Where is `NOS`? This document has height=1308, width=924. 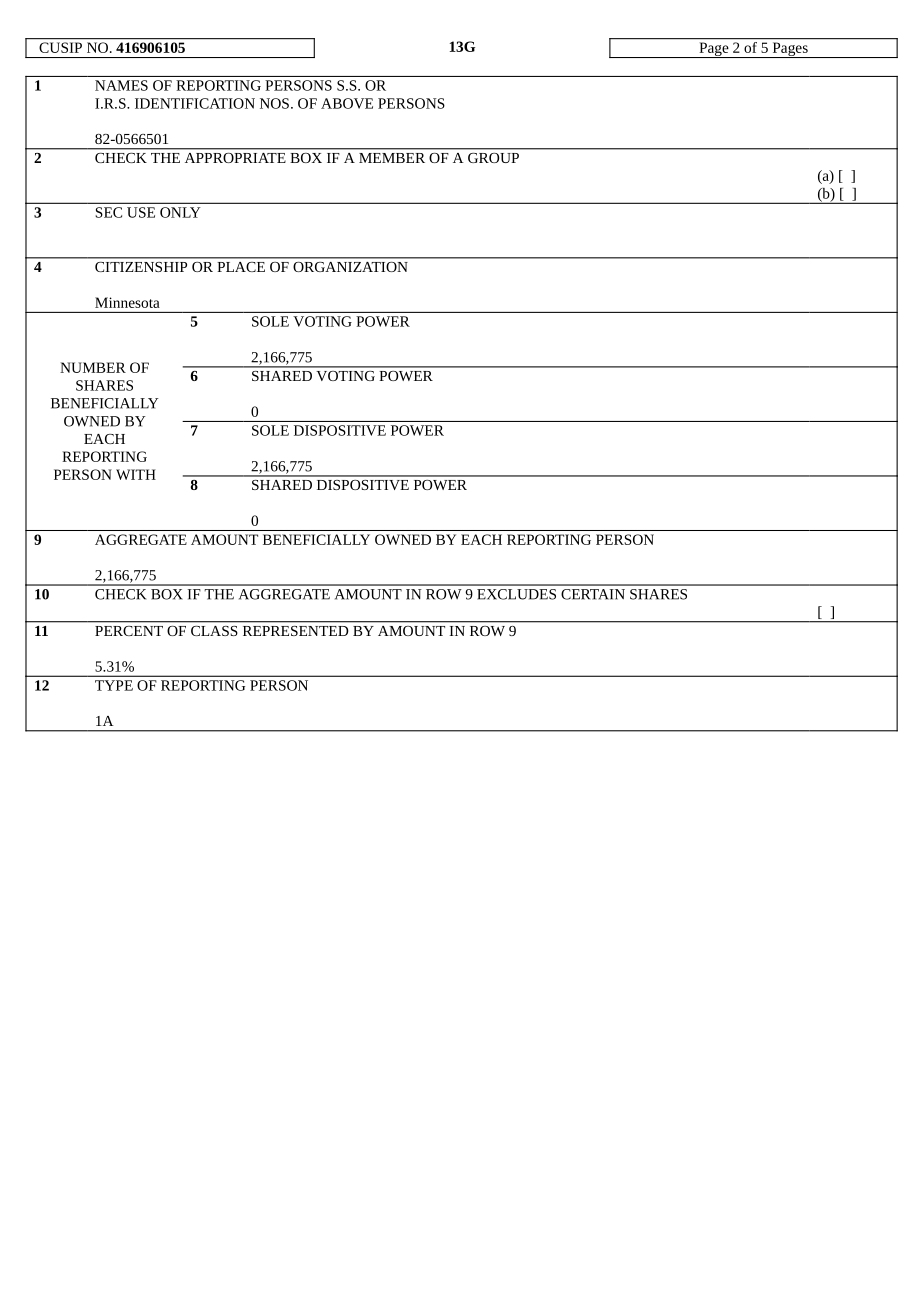 NOS is located at coordinates (274, 103).
